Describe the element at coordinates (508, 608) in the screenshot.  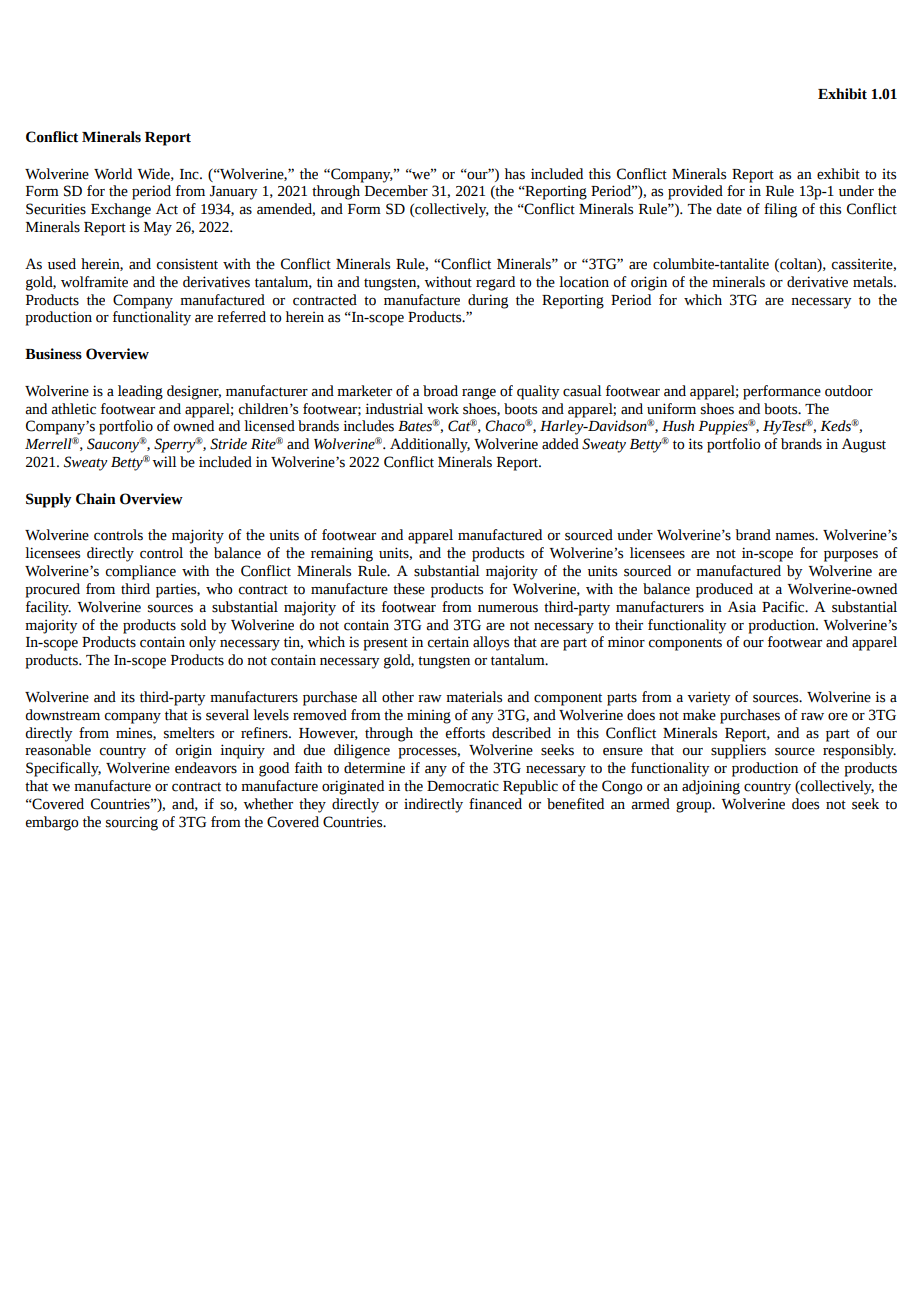
I see `numerous` at that location.
